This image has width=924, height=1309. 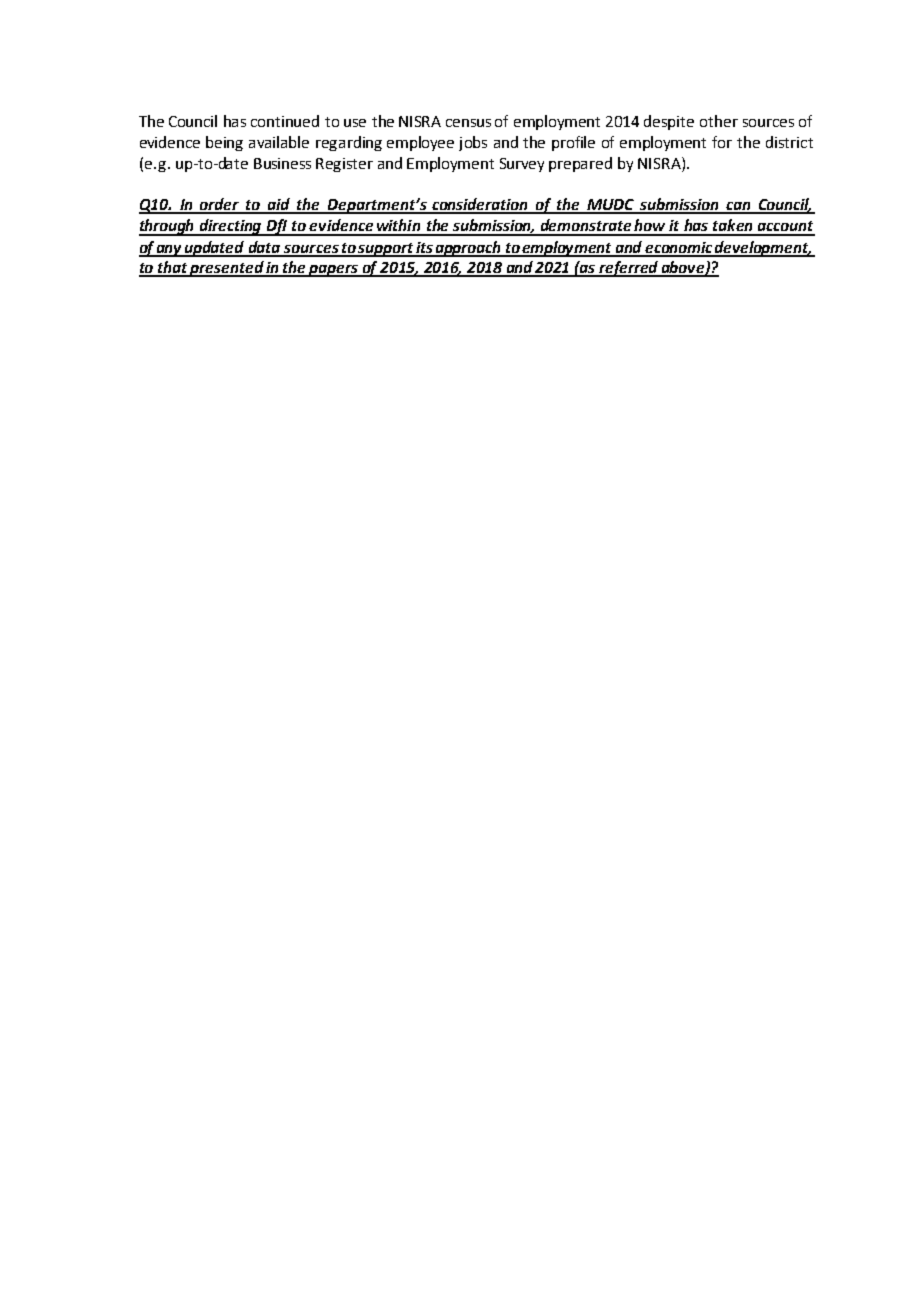 What do you see at coordinates (227, 269) in the image?
I see `presented` at bounding box center [227, 269].
